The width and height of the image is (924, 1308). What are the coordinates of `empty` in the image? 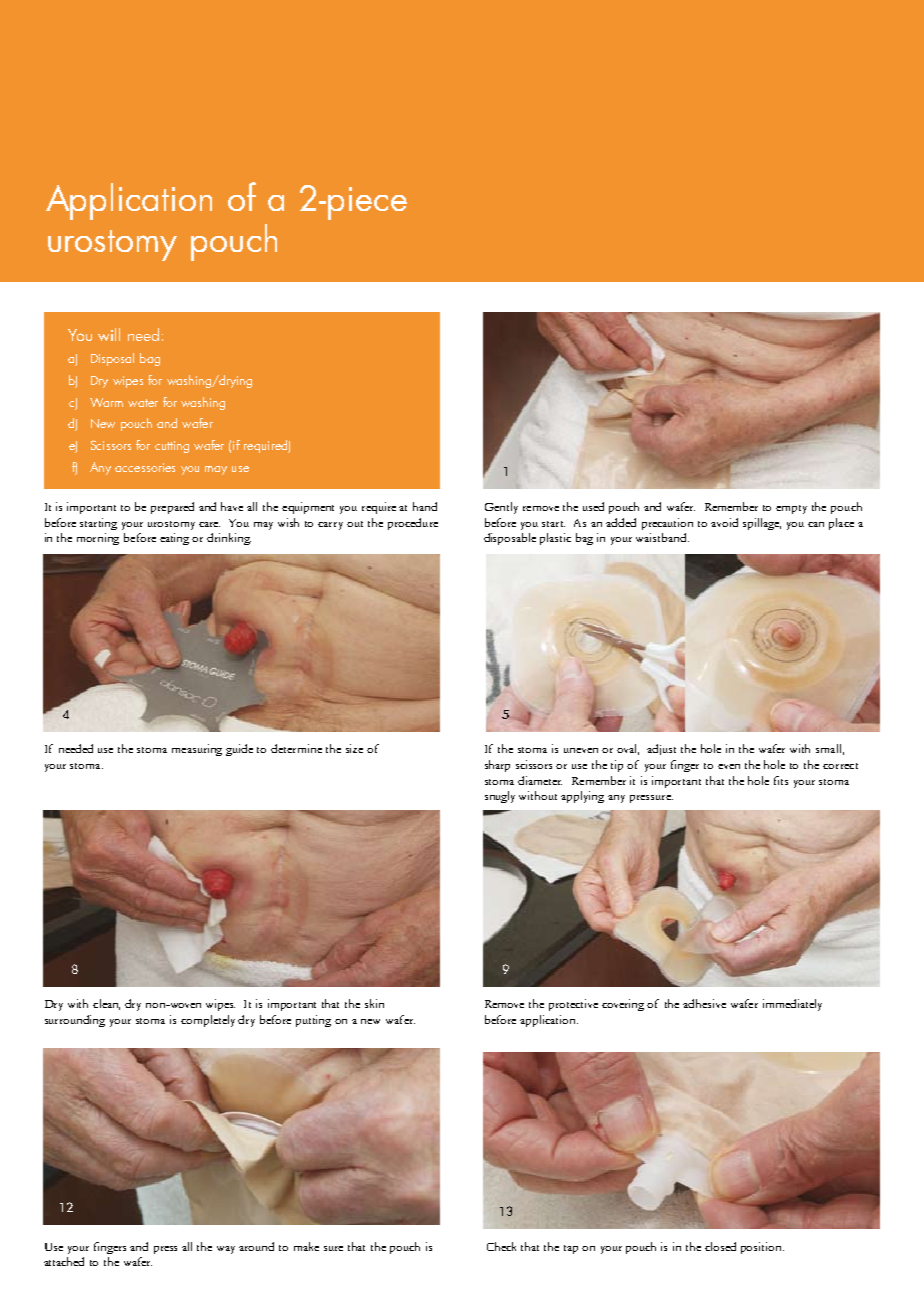 It's located at (791, 509).
